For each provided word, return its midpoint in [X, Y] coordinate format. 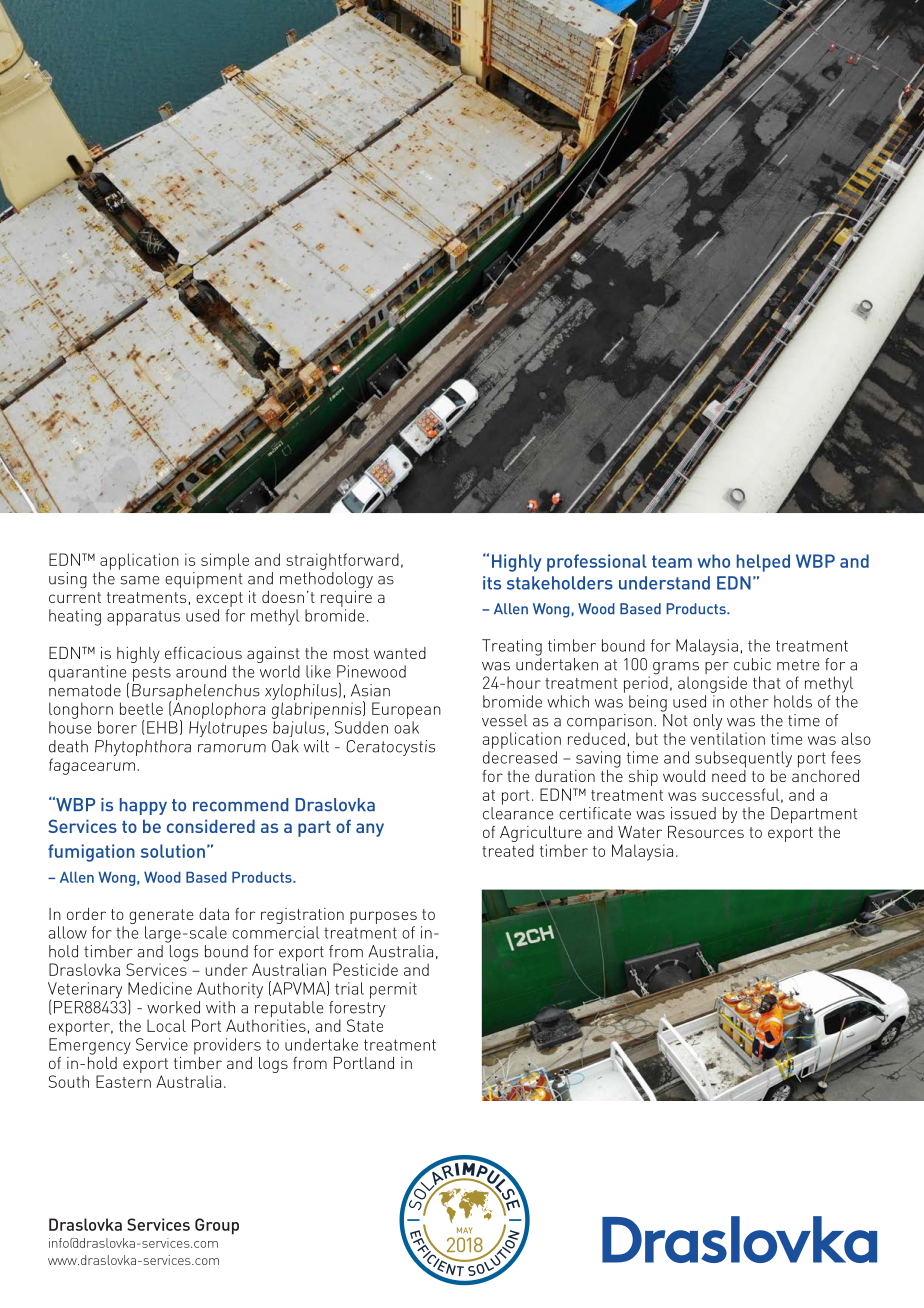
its [492, 583]
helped [763, 563]
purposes [383, 917]
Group [217, 1226]
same [140, 580]
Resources [706, 832]
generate [161, 916]
